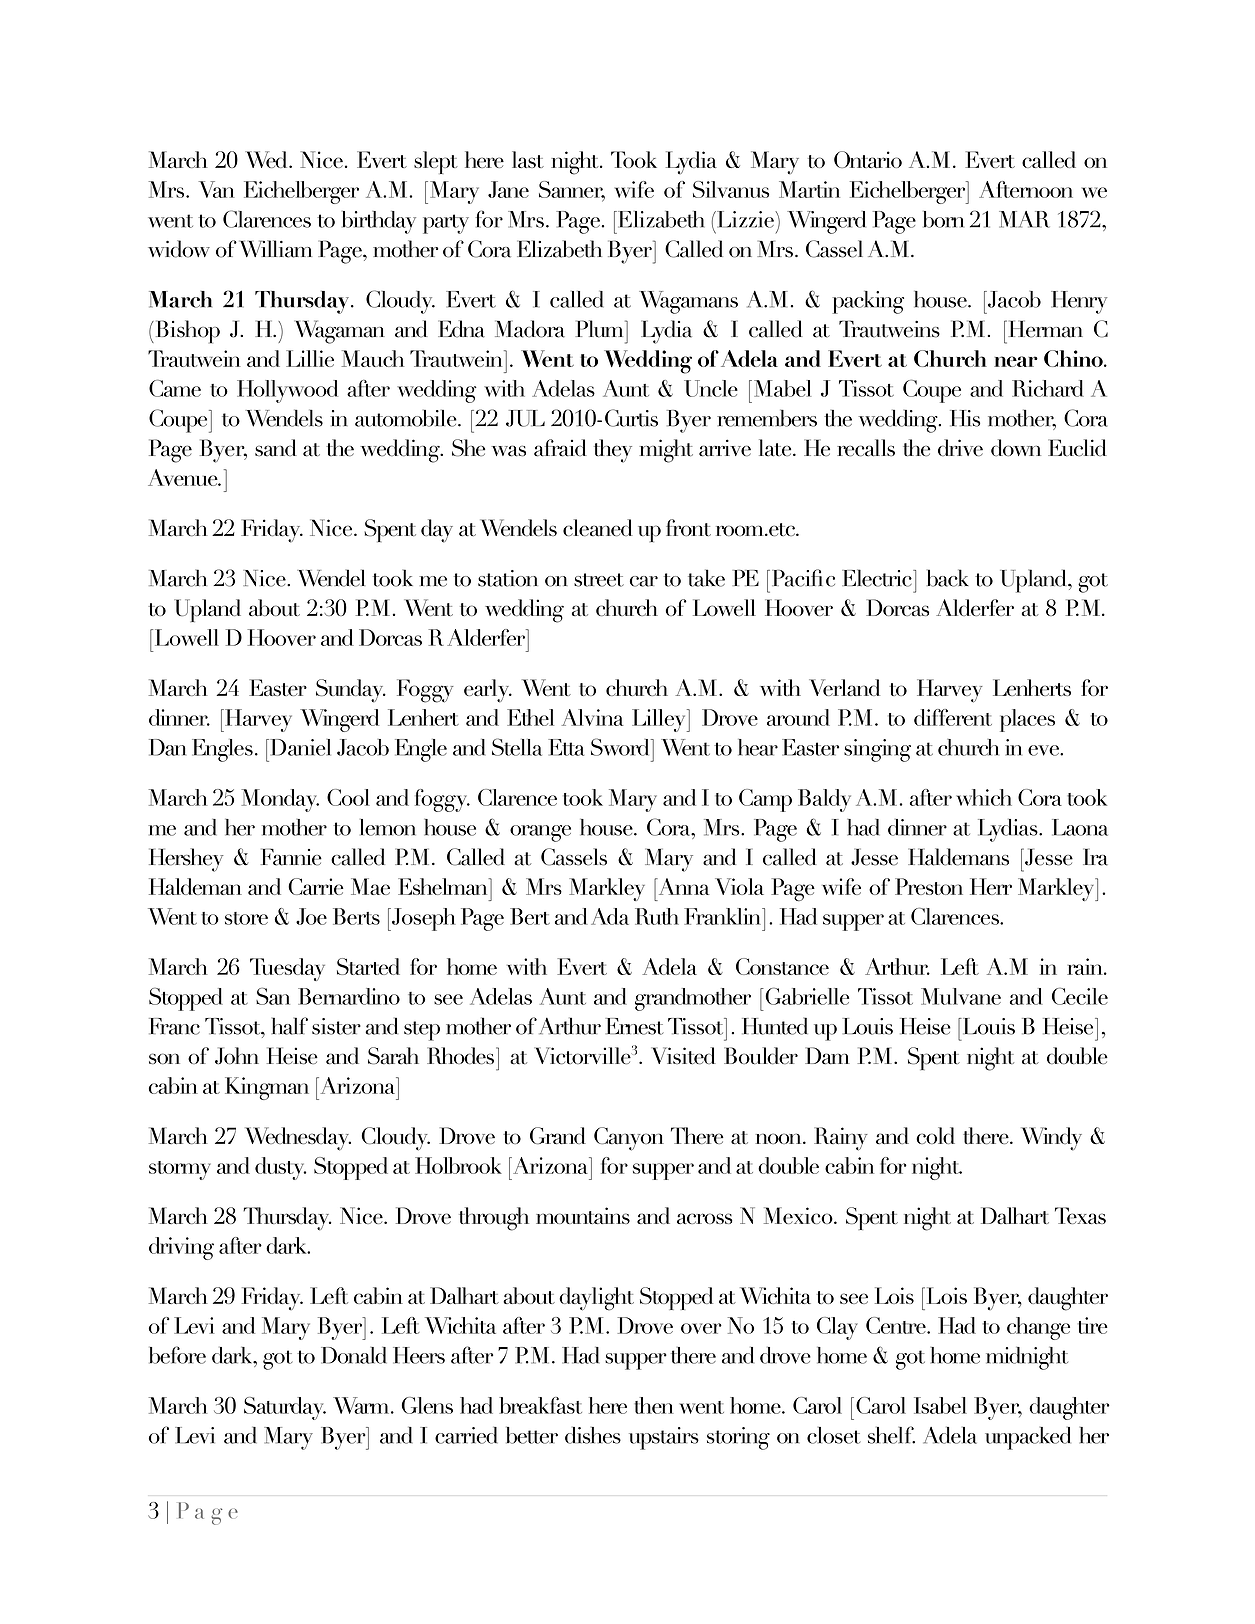  I want to click on William, so click(275, 249).
